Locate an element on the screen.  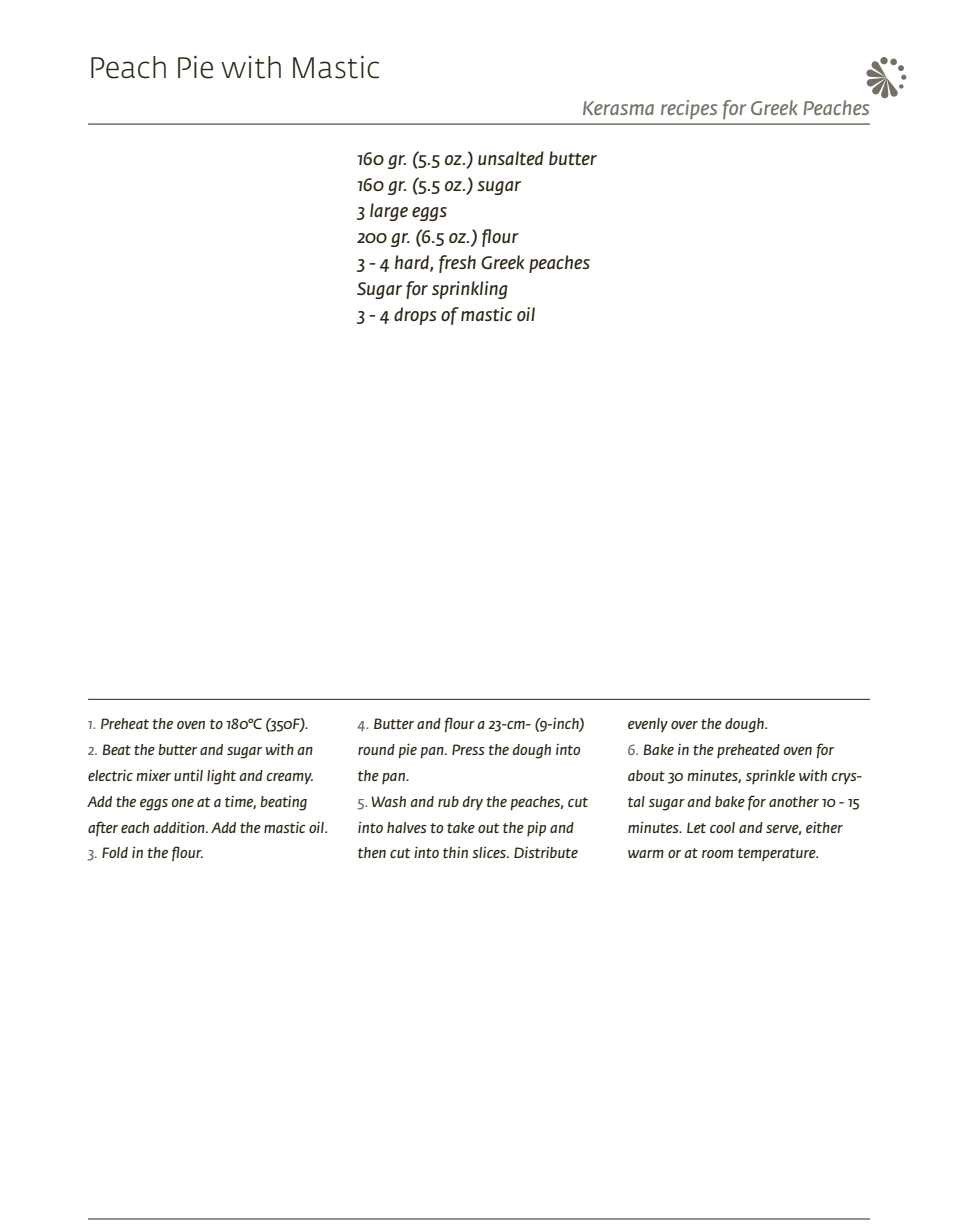
recipes is located at coordinates (689, 109).
